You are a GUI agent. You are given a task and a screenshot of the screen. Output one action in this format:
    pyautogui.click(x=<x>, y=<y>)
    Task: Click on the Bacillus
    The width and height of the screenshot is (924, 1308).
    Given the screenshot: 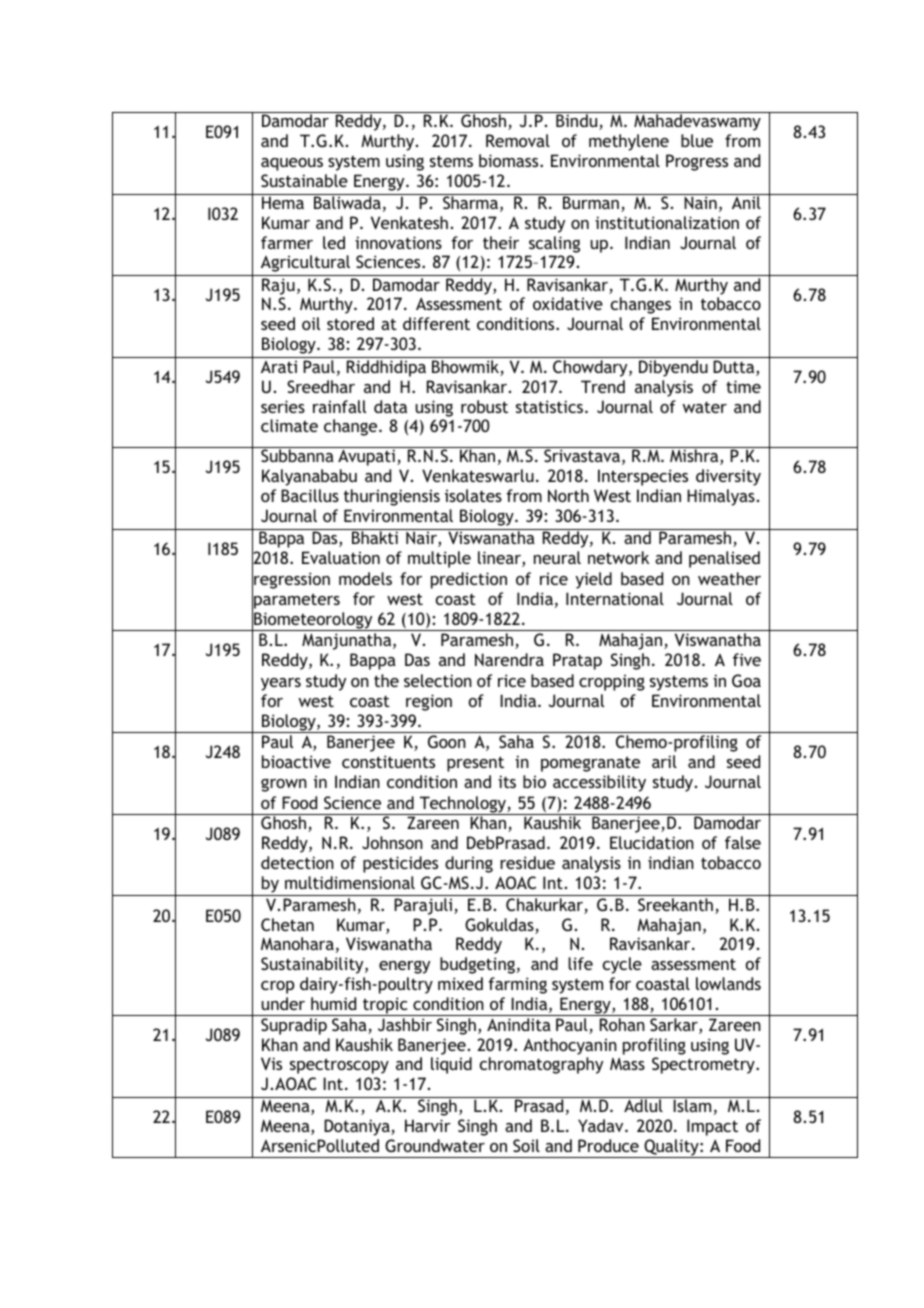 What is the action you would take?
    pyautogui.click(x=310, y=495)
